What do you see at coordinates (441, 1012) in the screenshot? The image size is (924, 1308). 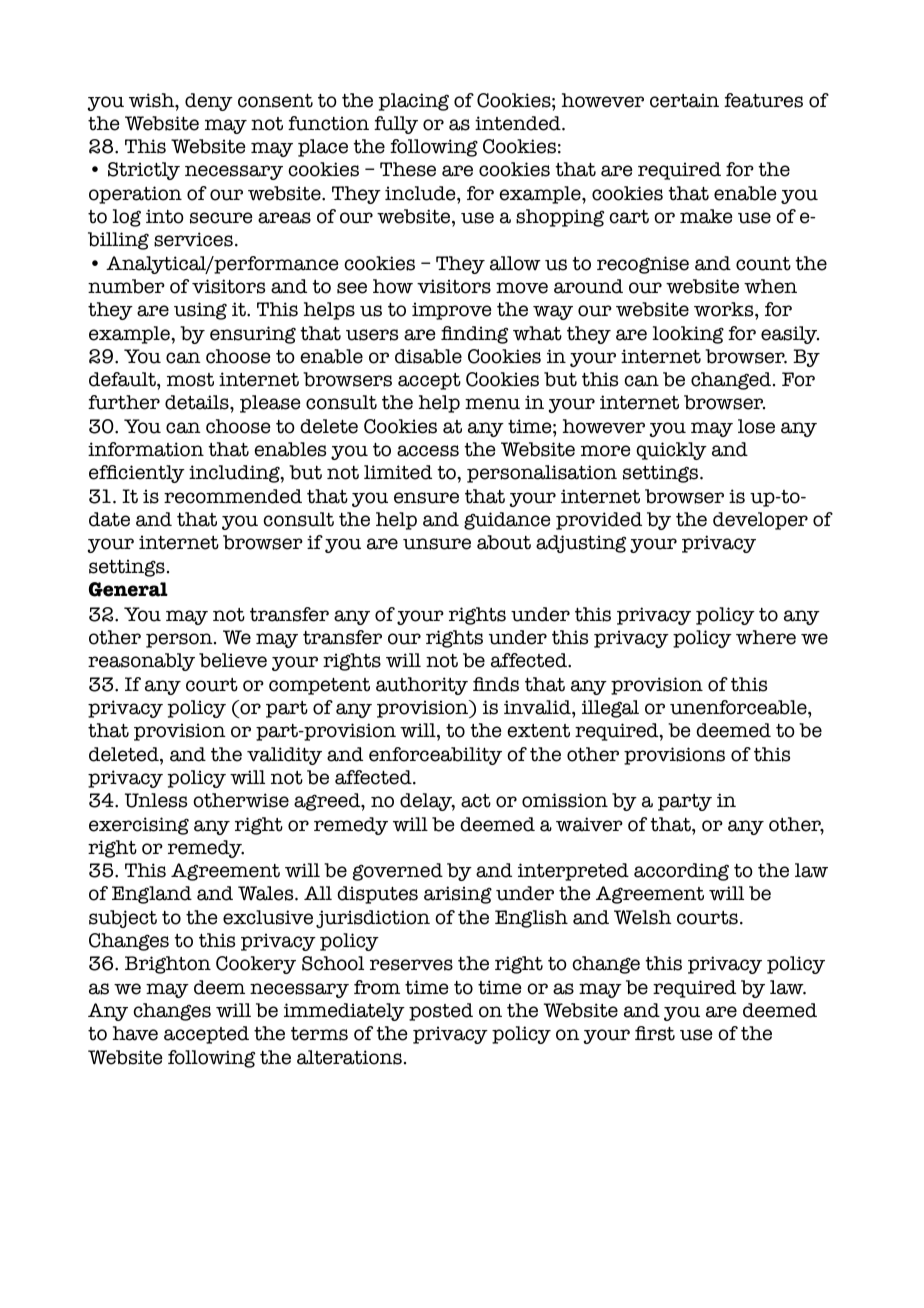 I see `posted` at bounding box center [441, 1012].
